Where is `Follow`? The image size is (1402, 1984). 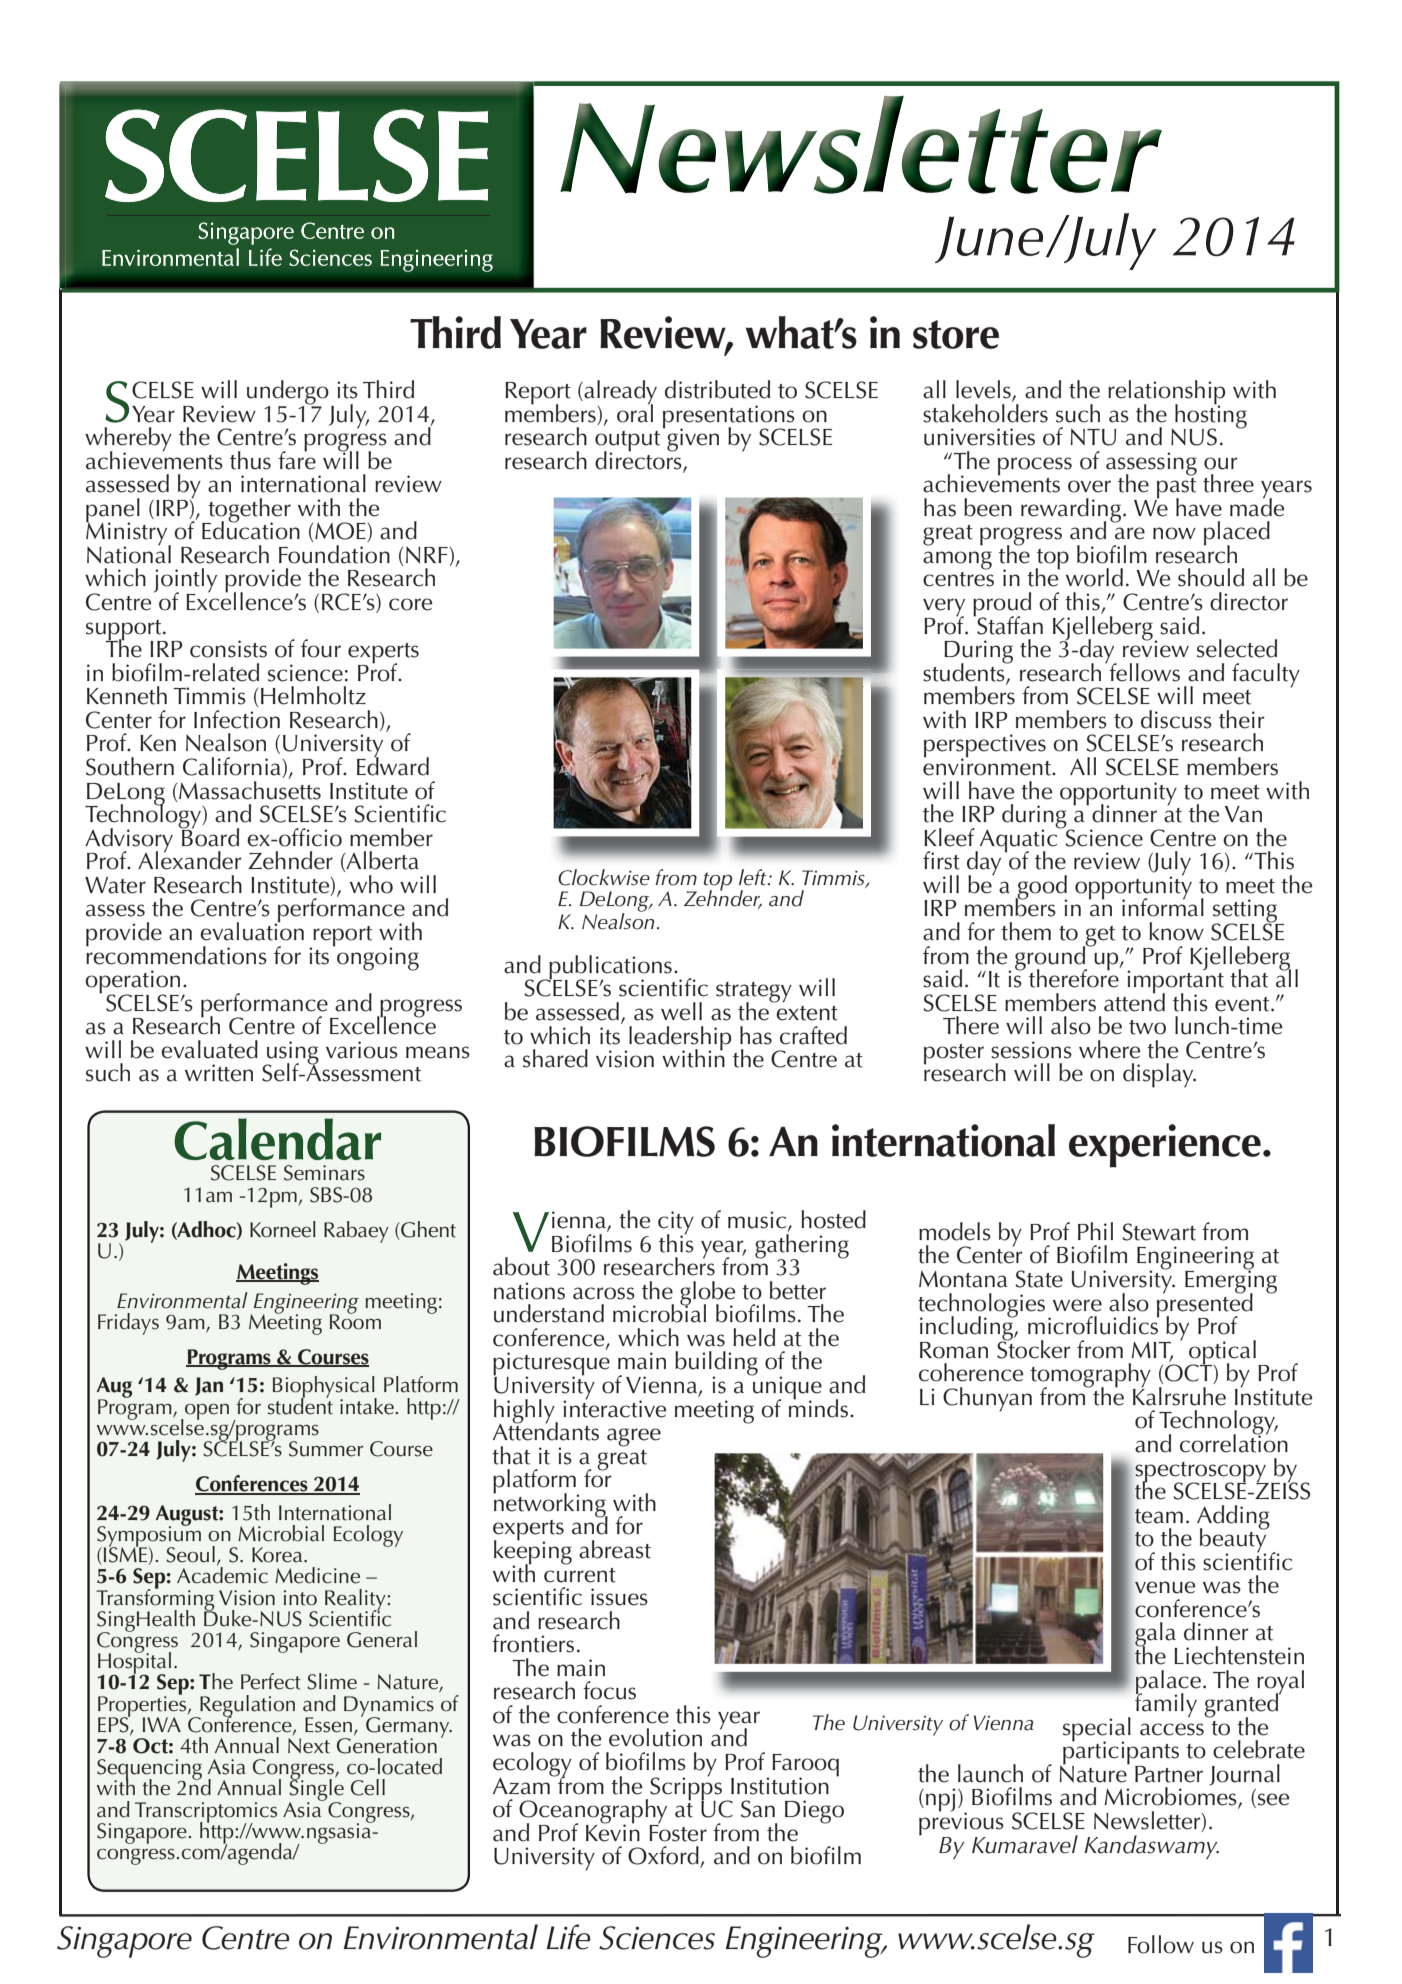 Follow is located at coordinates (1161, 1944).
